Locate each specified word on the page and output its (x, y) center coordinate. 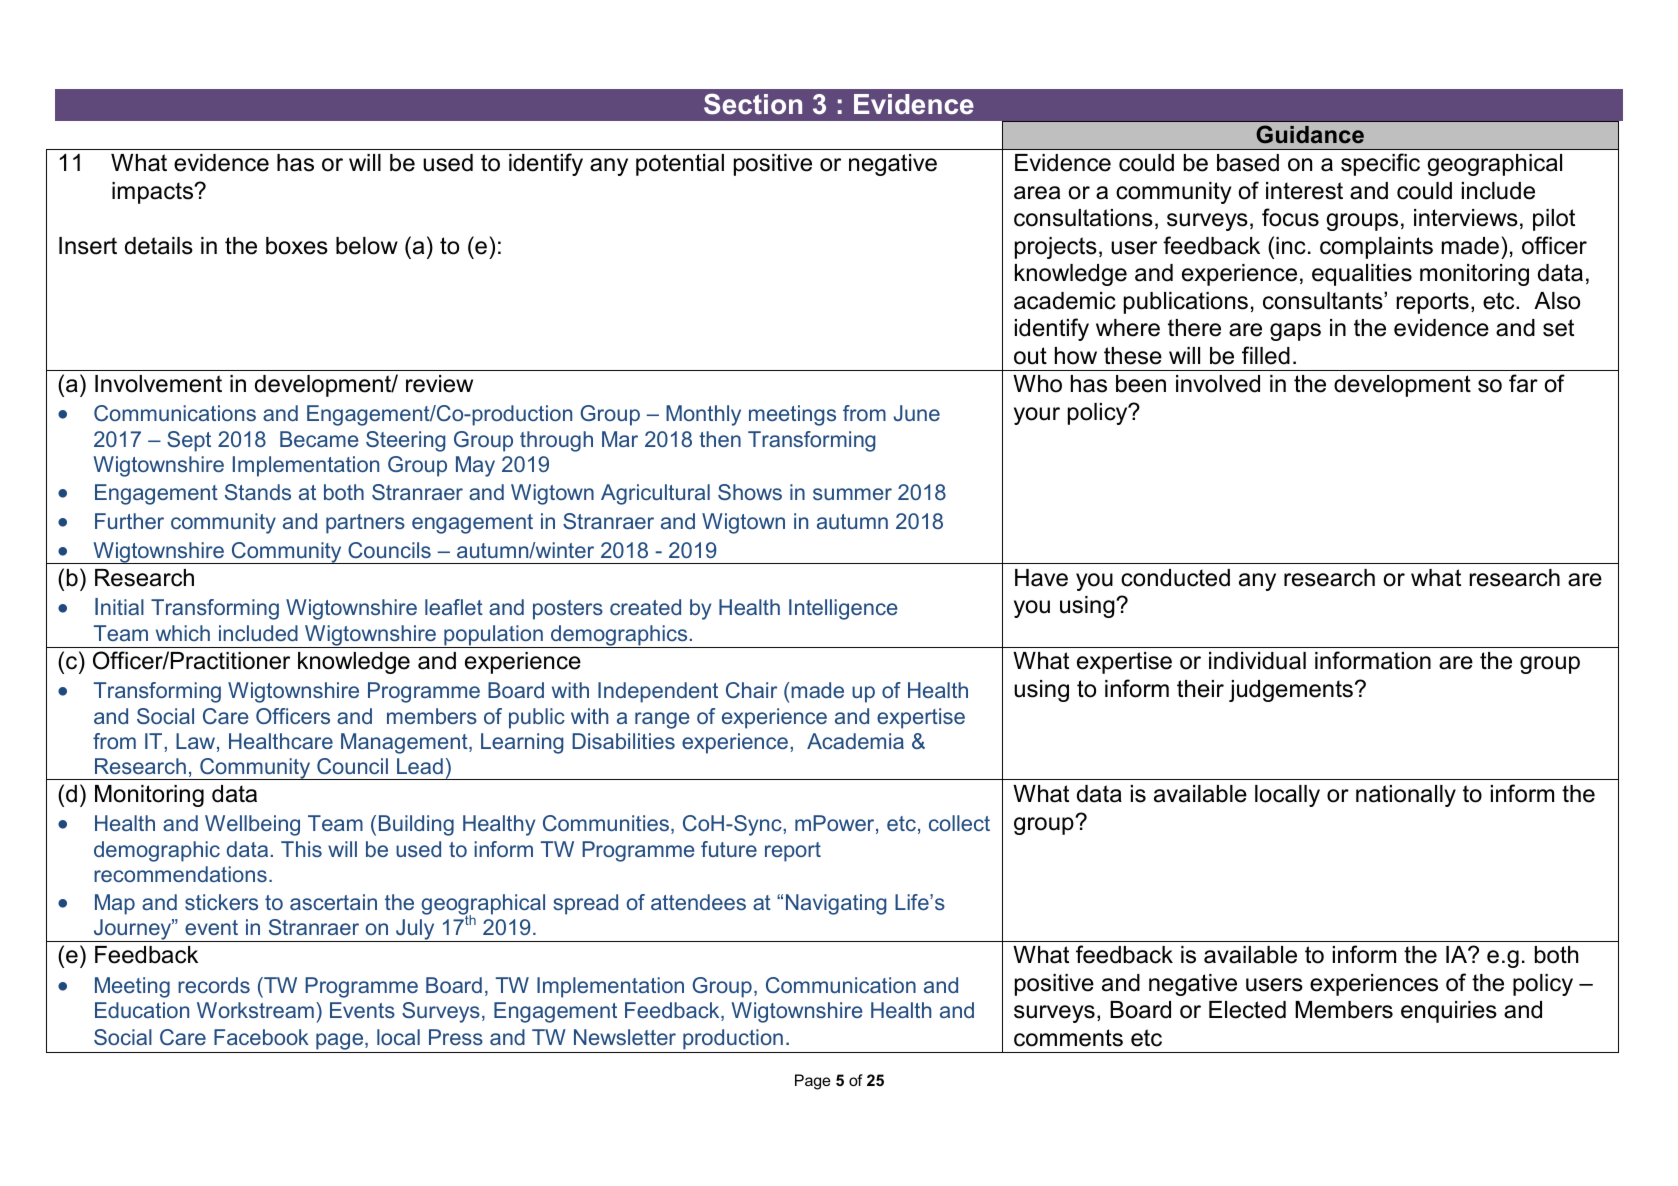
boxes (297, 246)
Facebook (261, 1037)
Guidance (1310, 134)
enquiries (1449, 1012)
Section (753, 104)
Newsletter (625, 1037)
